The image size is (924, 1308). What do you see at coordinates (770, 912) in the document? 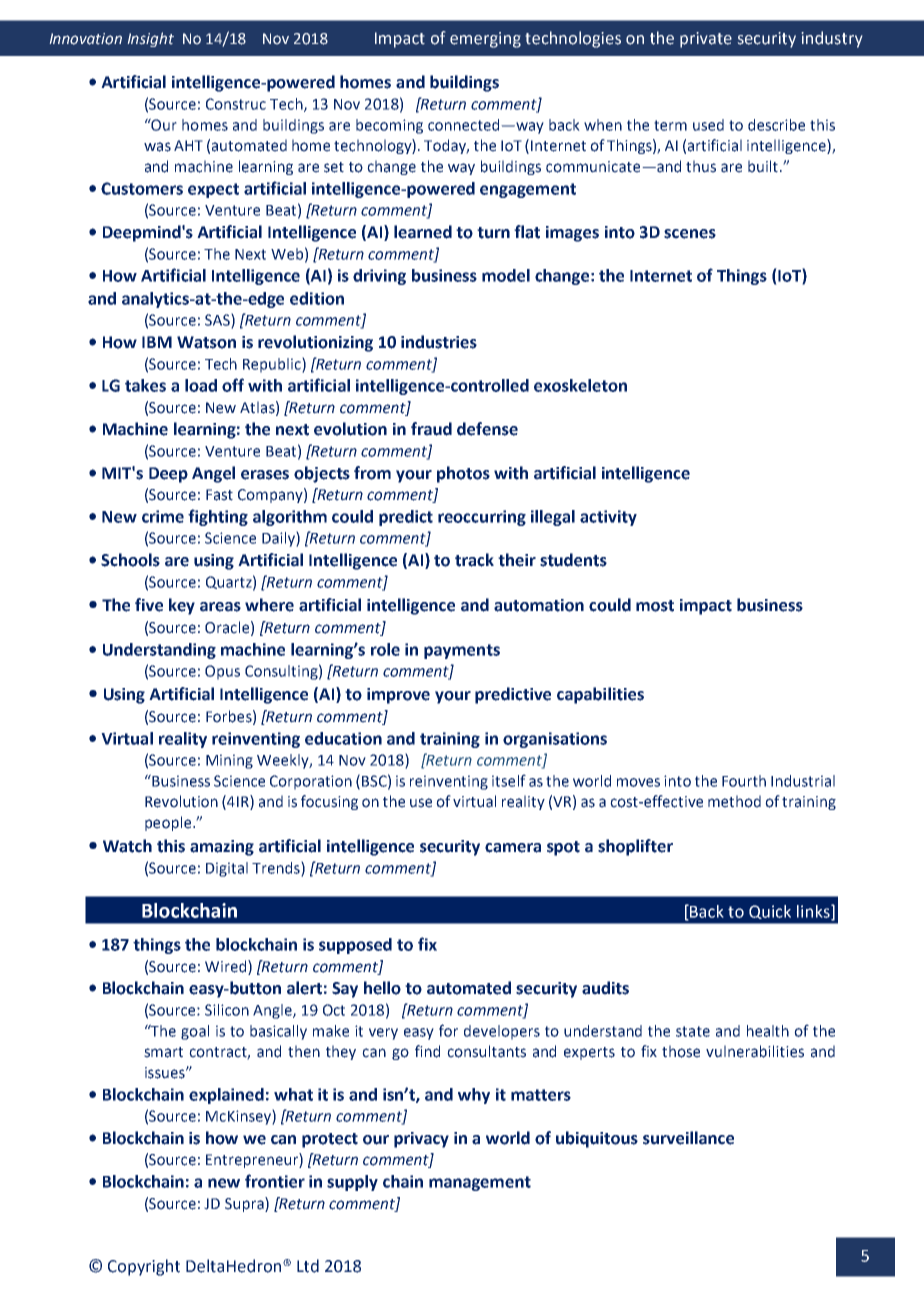
I see `Quick` at bounding box center [770, 912].
